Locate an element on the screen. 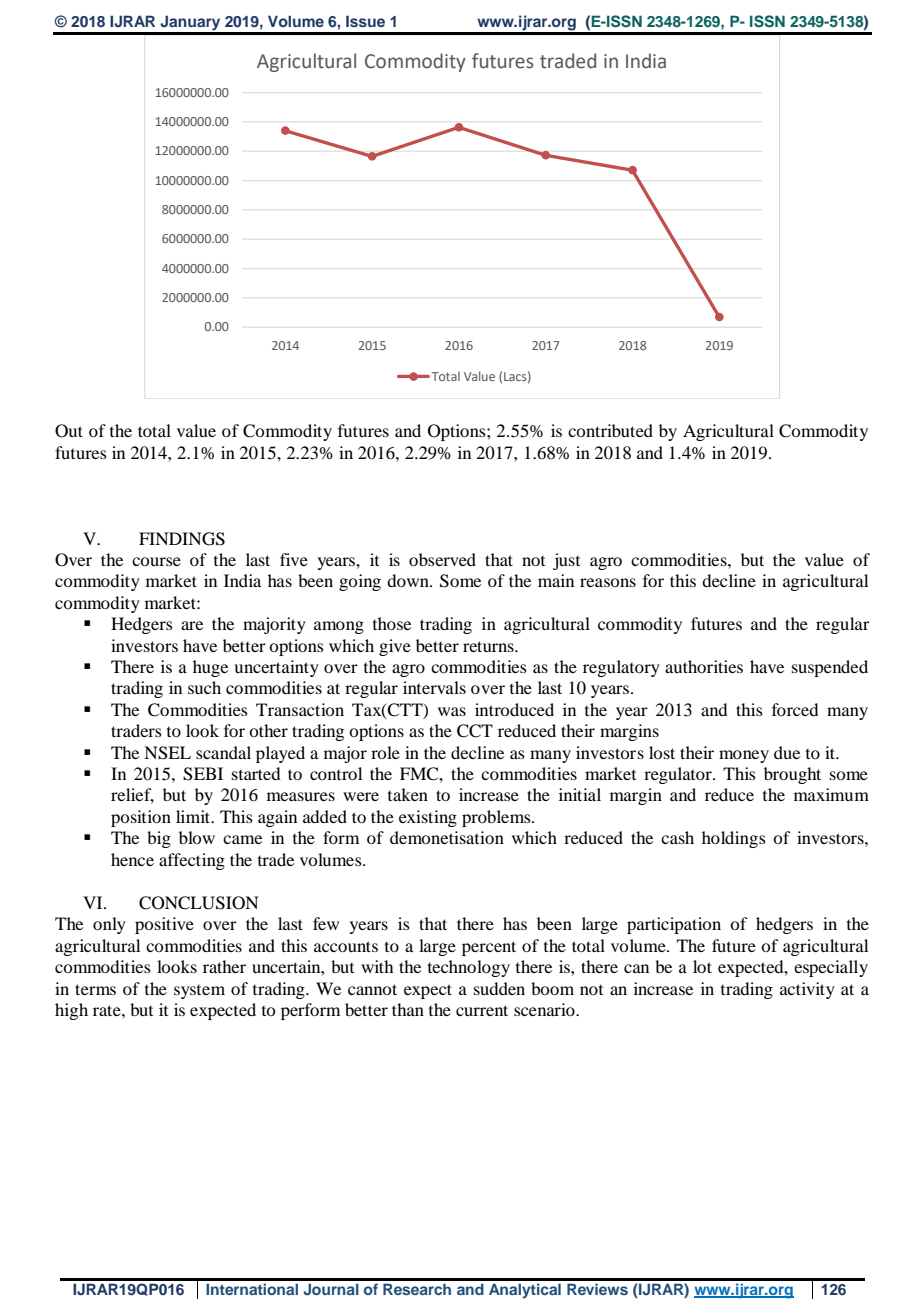  contributed is located at coordinates (610, 430).
